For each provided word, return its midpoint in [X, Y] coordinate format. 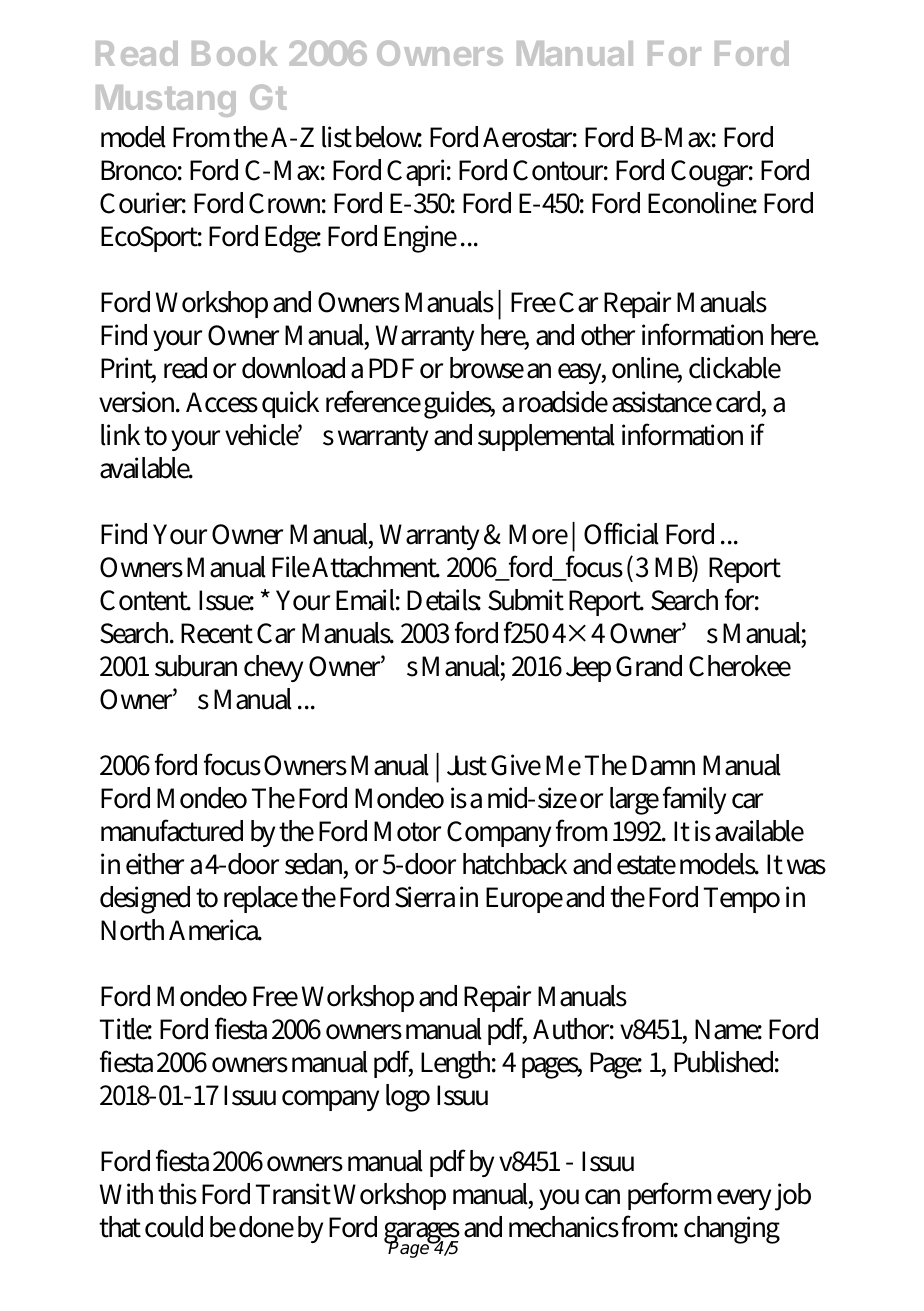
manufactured [172, 830]
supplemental [546, 437]
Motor [407, 831]
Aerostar [530, 137]
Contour [560, 170]
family [694, 800]
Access [222, 402]
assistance [662, 402]
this [177, 1194]
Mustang [166, 101]
